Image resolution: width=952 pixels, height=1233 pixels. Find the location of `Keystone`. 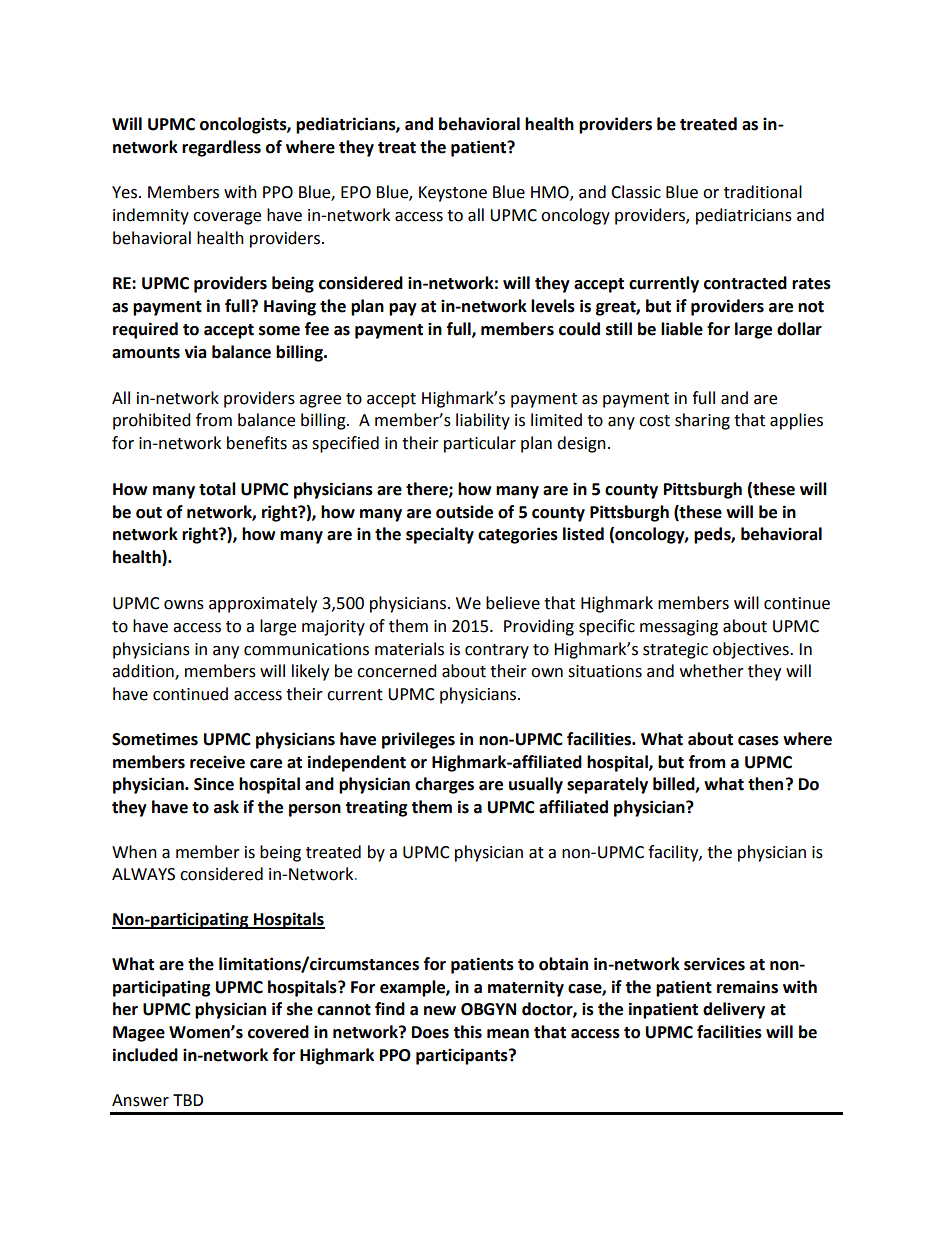

Keystone is located at coordinates (453, 194).
